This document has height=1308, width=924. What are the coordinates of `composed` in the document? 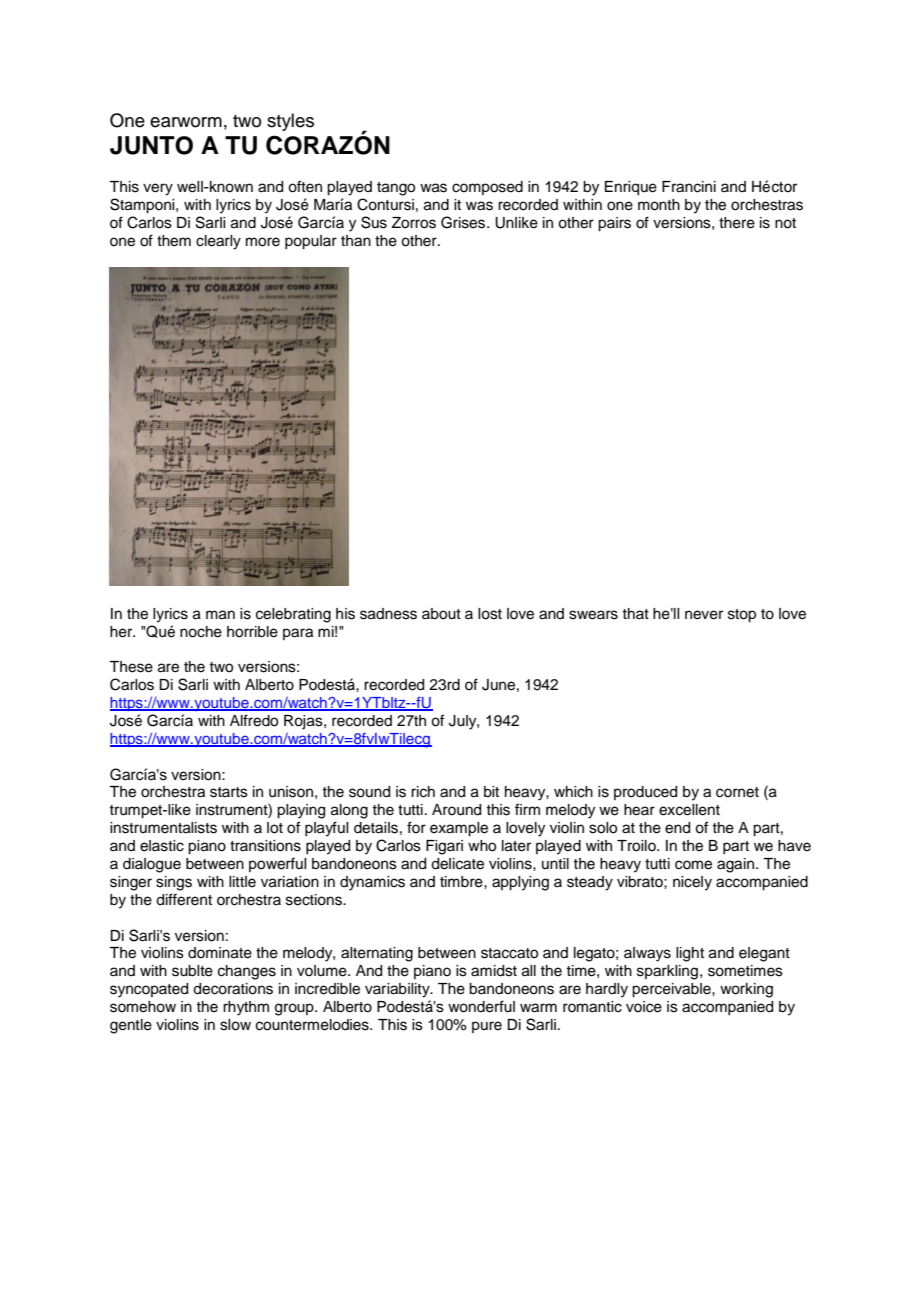 It's located at (487, 188).
